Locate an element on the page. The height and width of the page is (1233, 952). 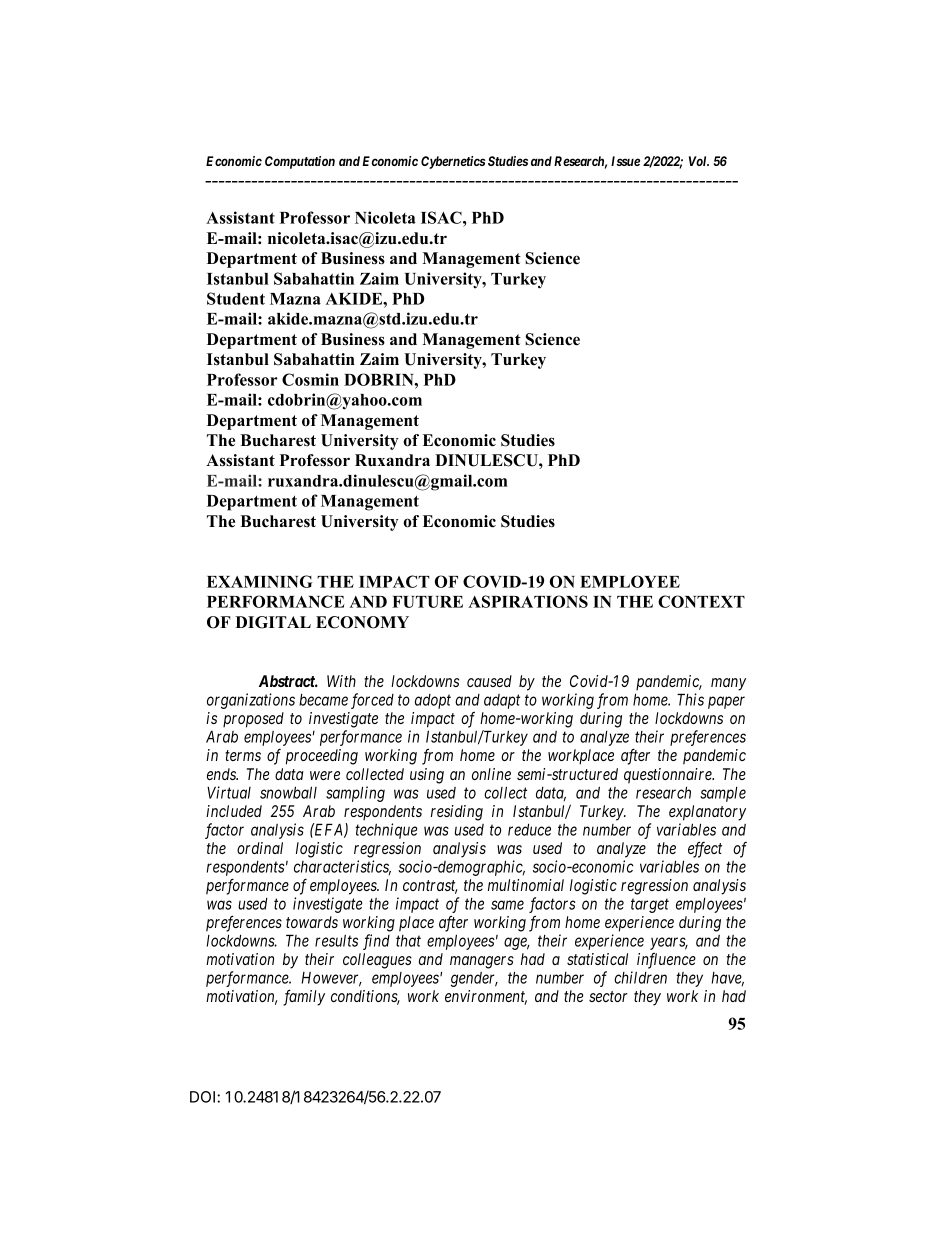
FUTURE is located at coordinates (427, 602).
